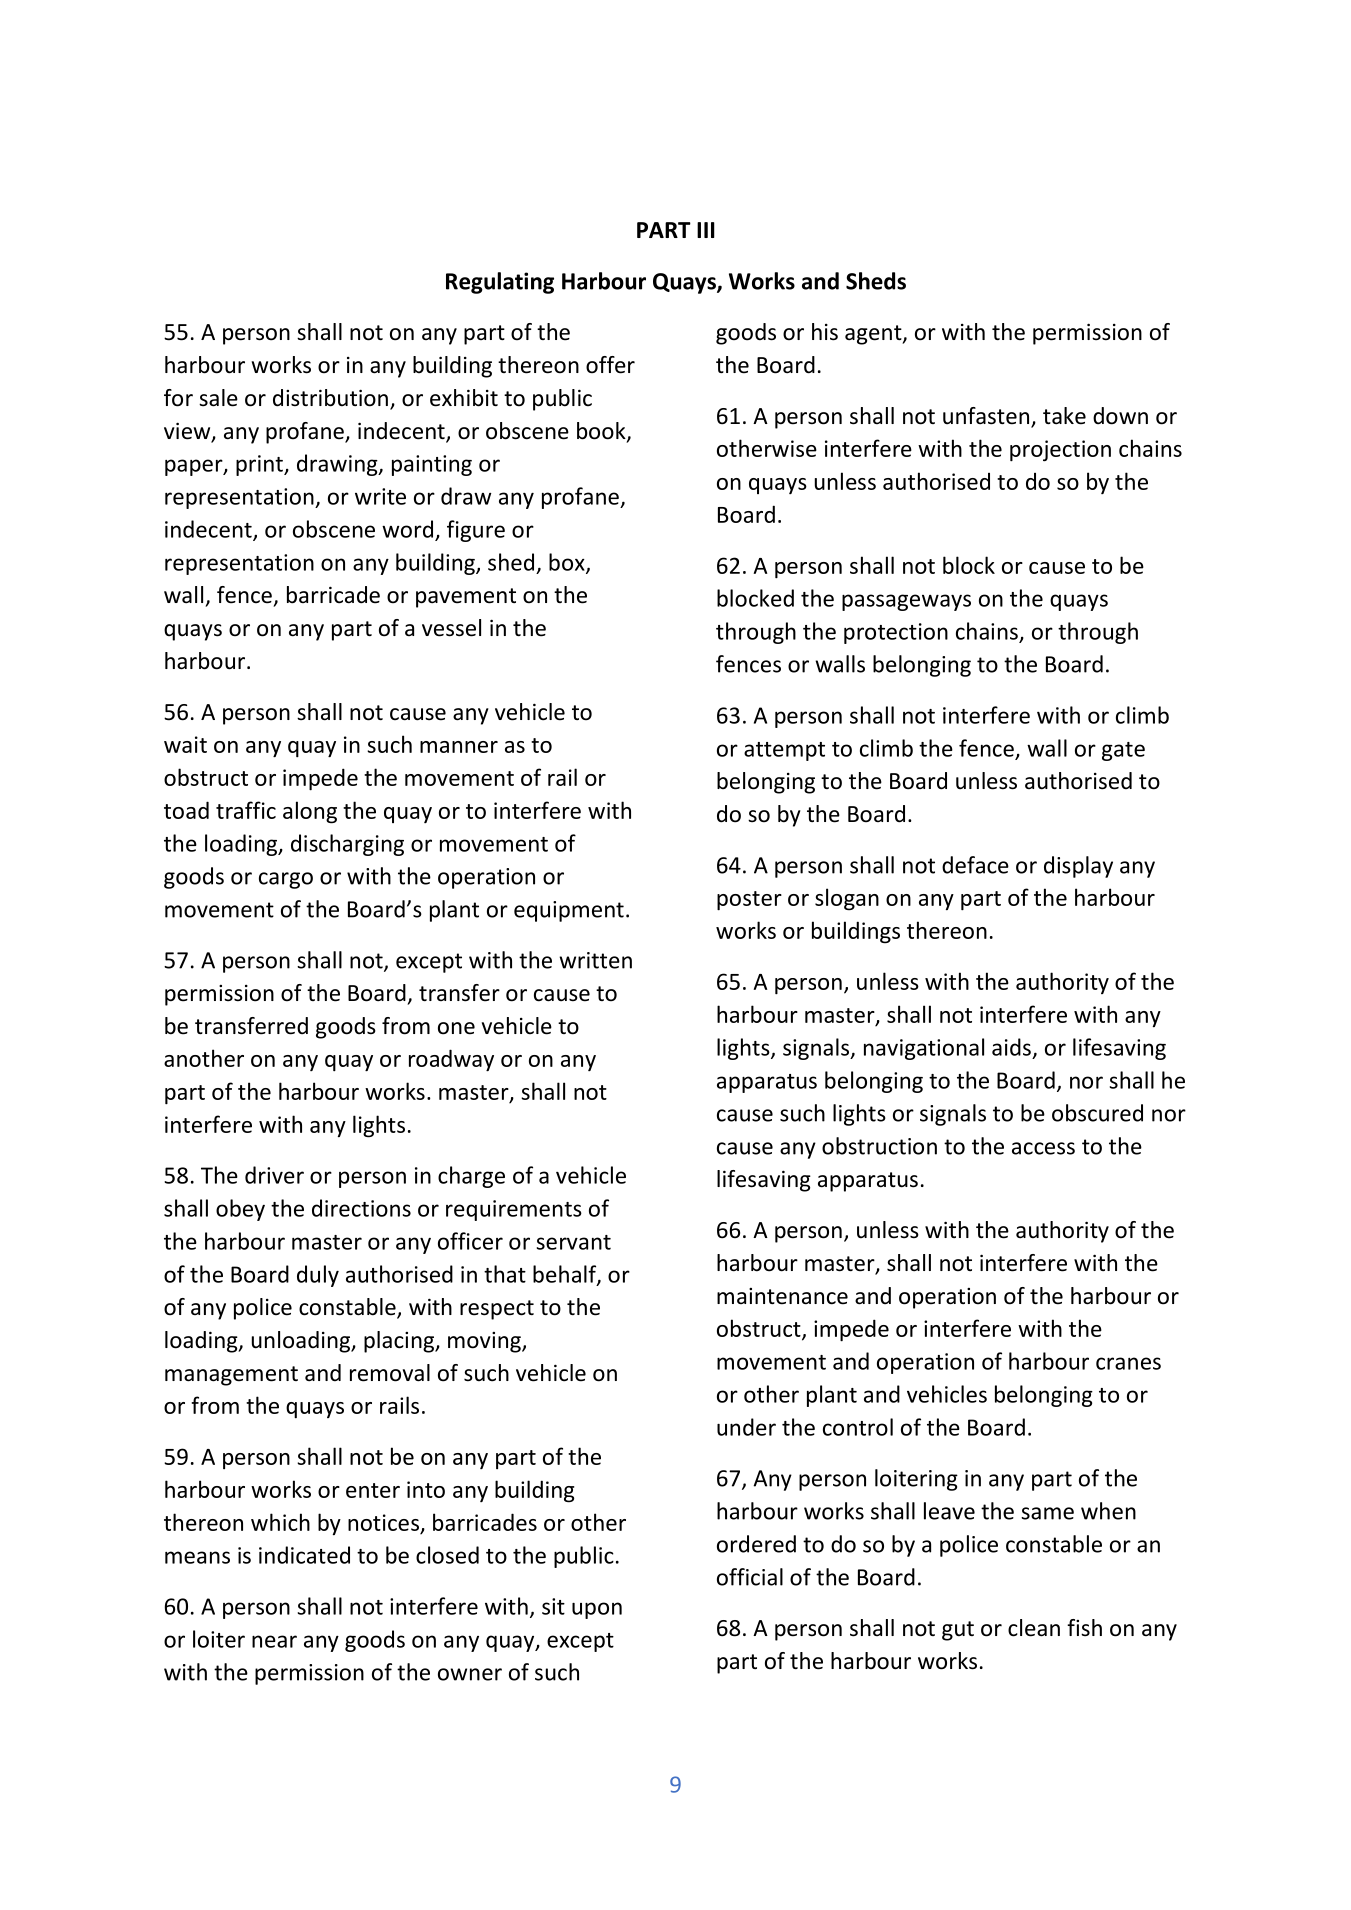 The width and height of the screenshot is (1351, 1910). What do you see at coordinates (906, 602) in the screenshot?
I see `passageways` at bounding box center [906, 602].
